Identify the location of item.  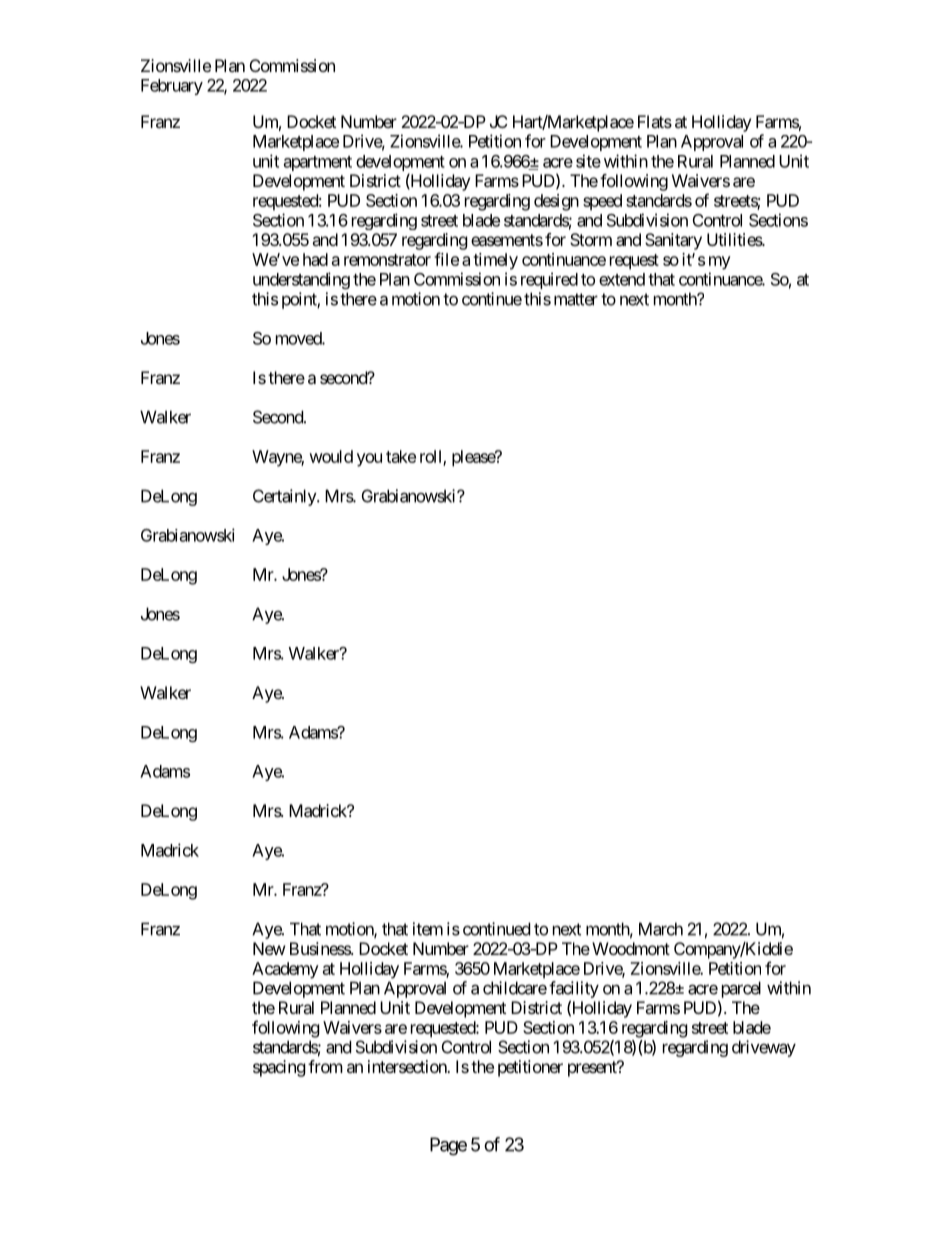
(428, 929).
